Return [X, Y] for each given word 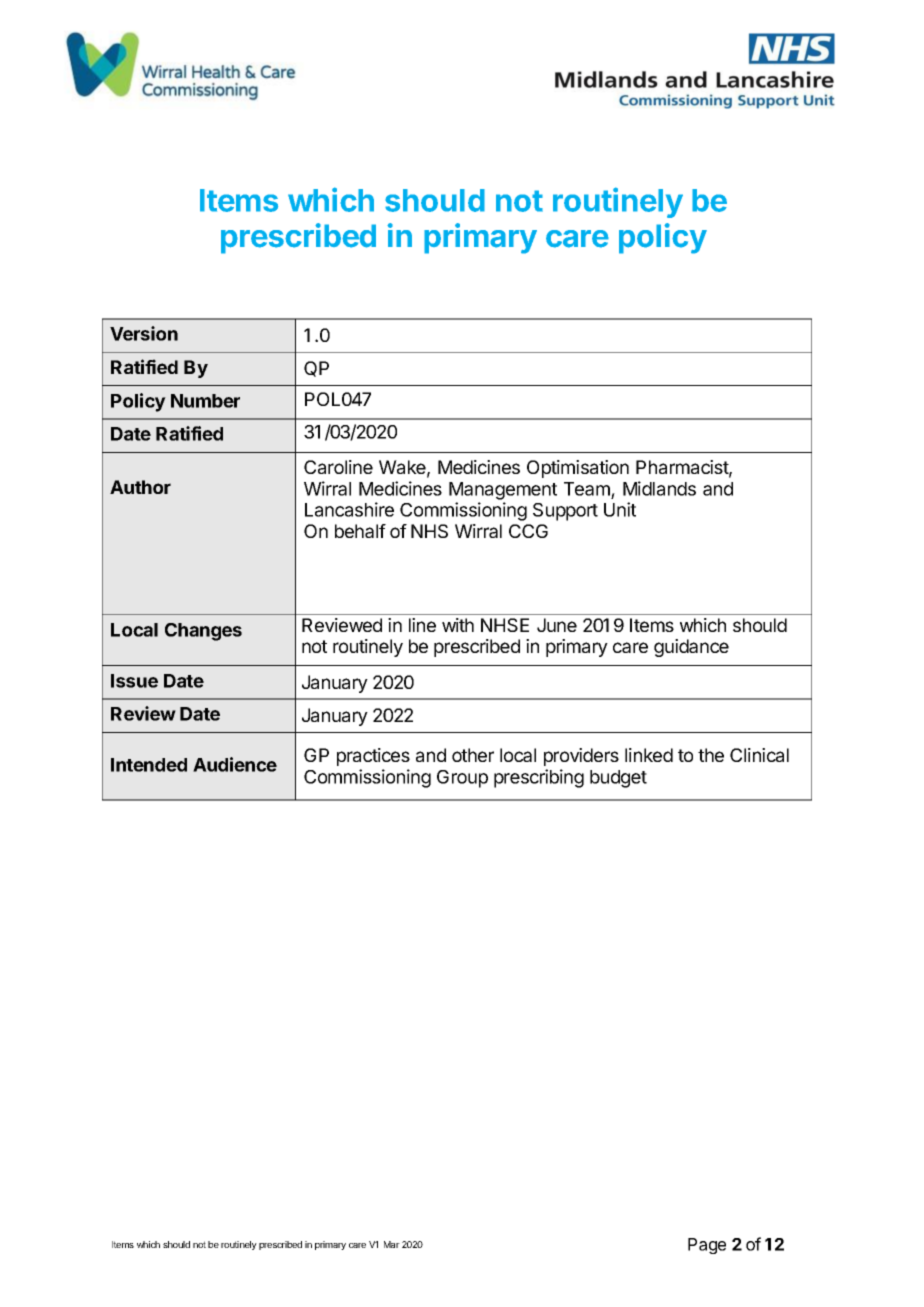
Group [462, 779]
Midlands [659, 488]
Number [205, 401]
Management [503, 491]
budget [618, 779]
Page [707, 1246]
